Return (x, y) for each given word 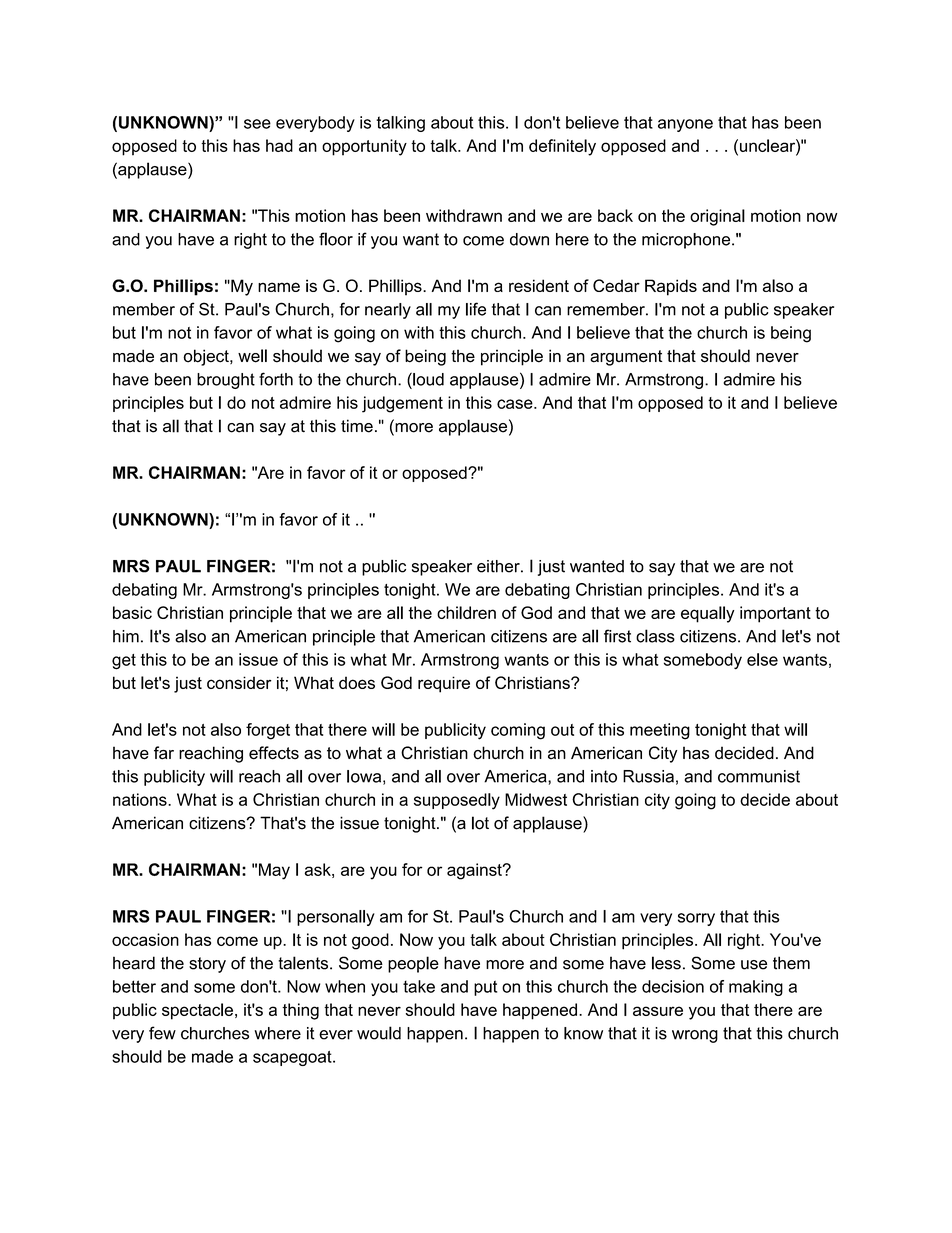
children (466, 612)
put (485, 988)
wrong (695, 1036)
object (207, 357)
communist (759, 776)
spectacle (197, 1011)
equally (707, 614)
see (257, 124)
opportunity (364, 147)
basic (132, 612)
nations (141, 799)
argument (626, 358)
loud (427, 379)
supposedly (457, 801)
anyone (685, 125)
